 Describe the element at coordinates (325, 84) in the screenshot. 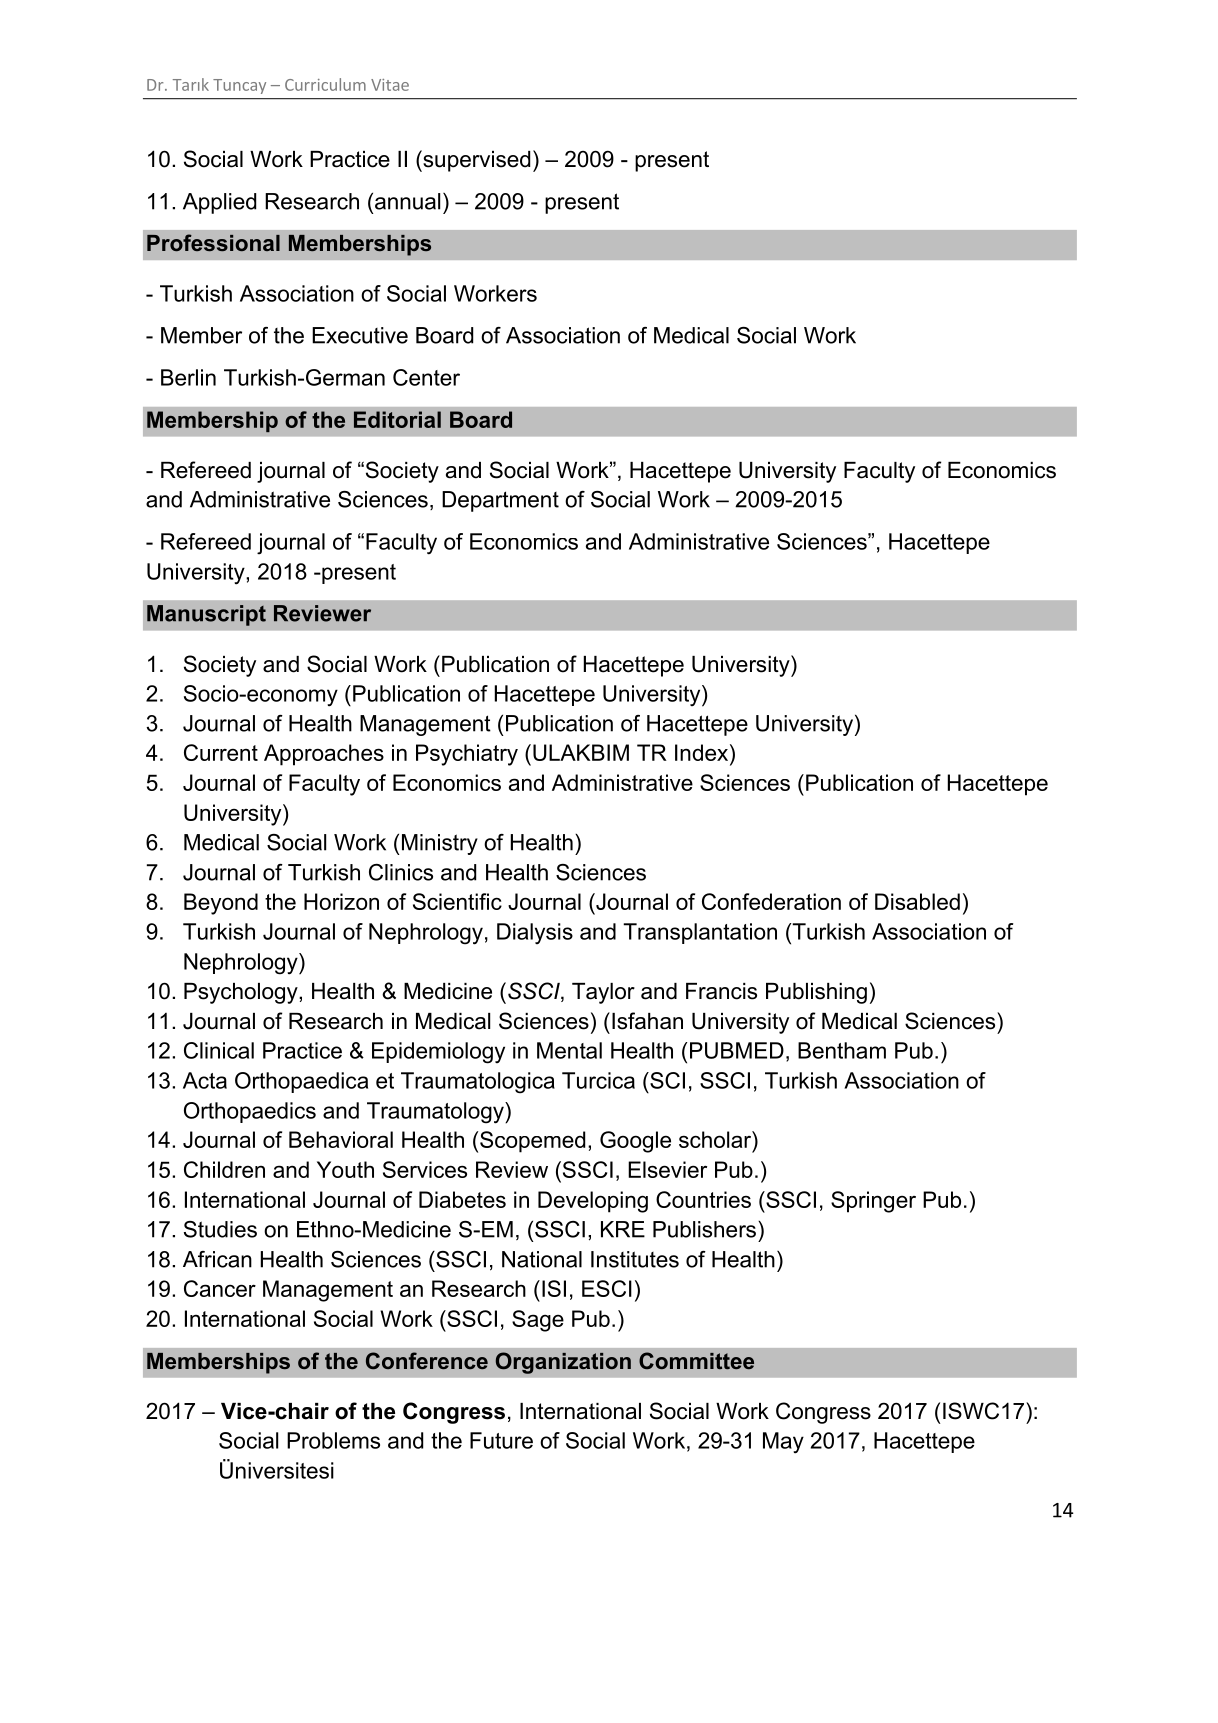

I see `Curriculum` at that location.
